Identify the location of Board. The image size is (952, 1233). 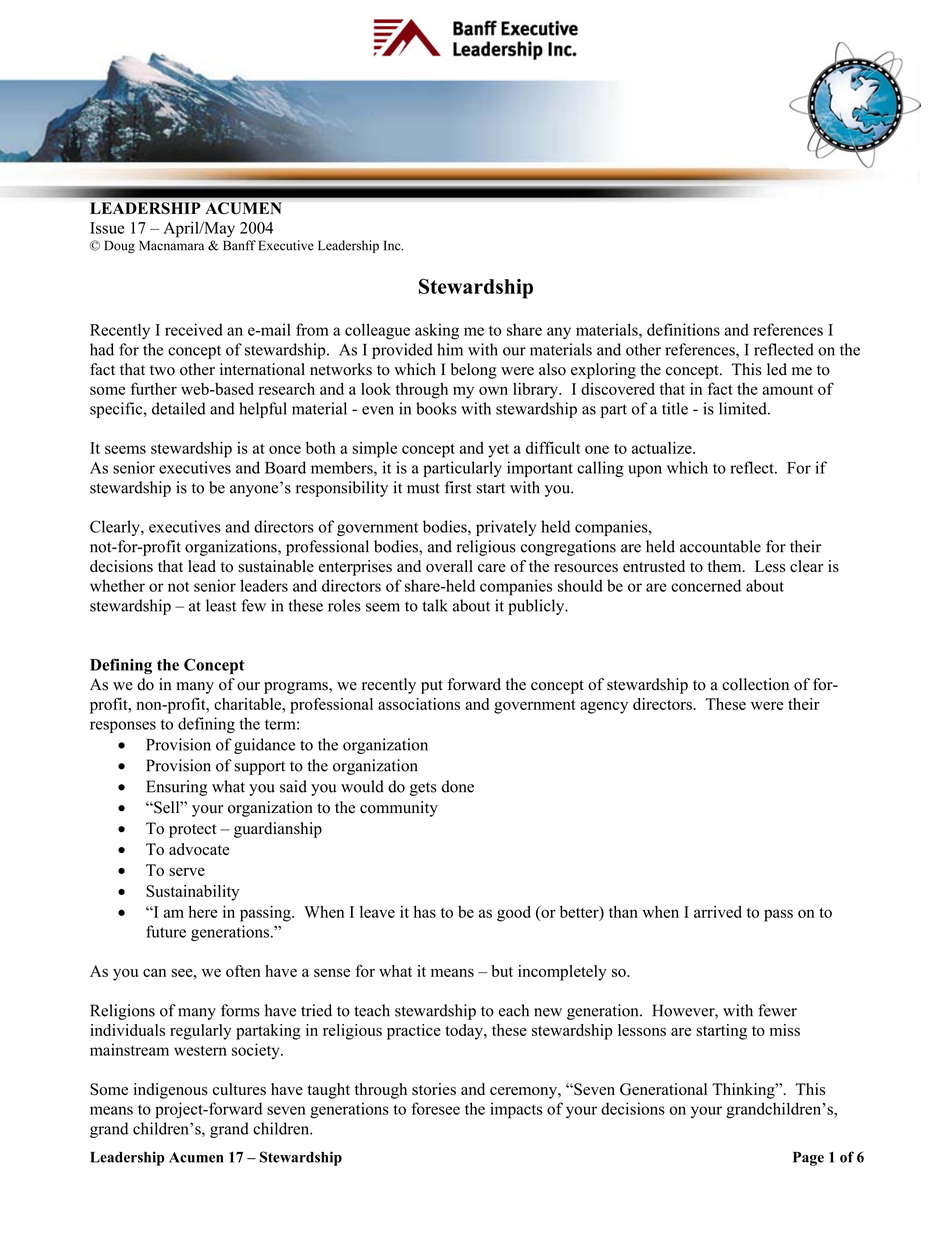
(285, 467).
